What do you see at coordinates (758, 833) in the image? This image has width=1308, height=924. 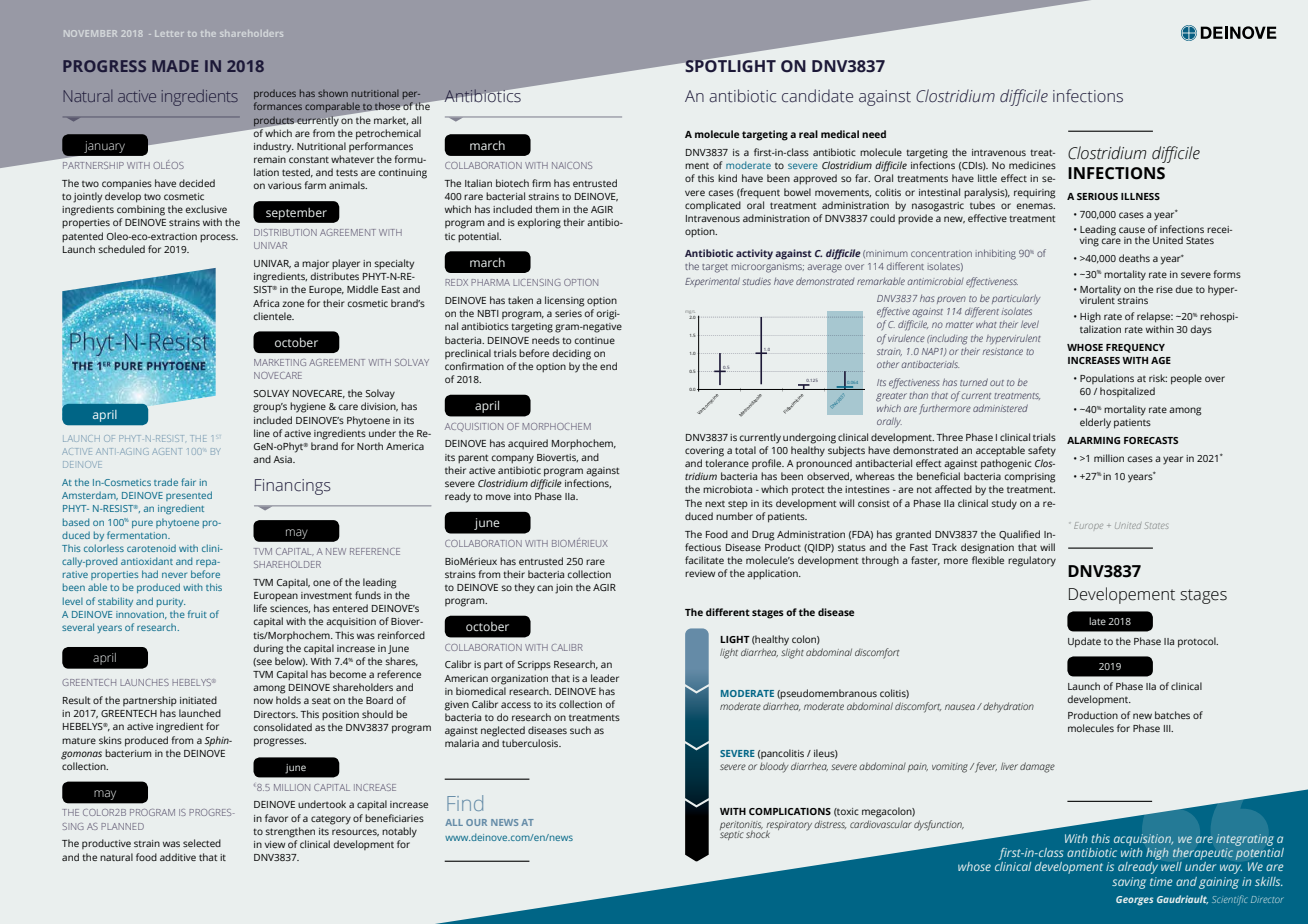 I see `shock` at bounding box center [758, 833].
